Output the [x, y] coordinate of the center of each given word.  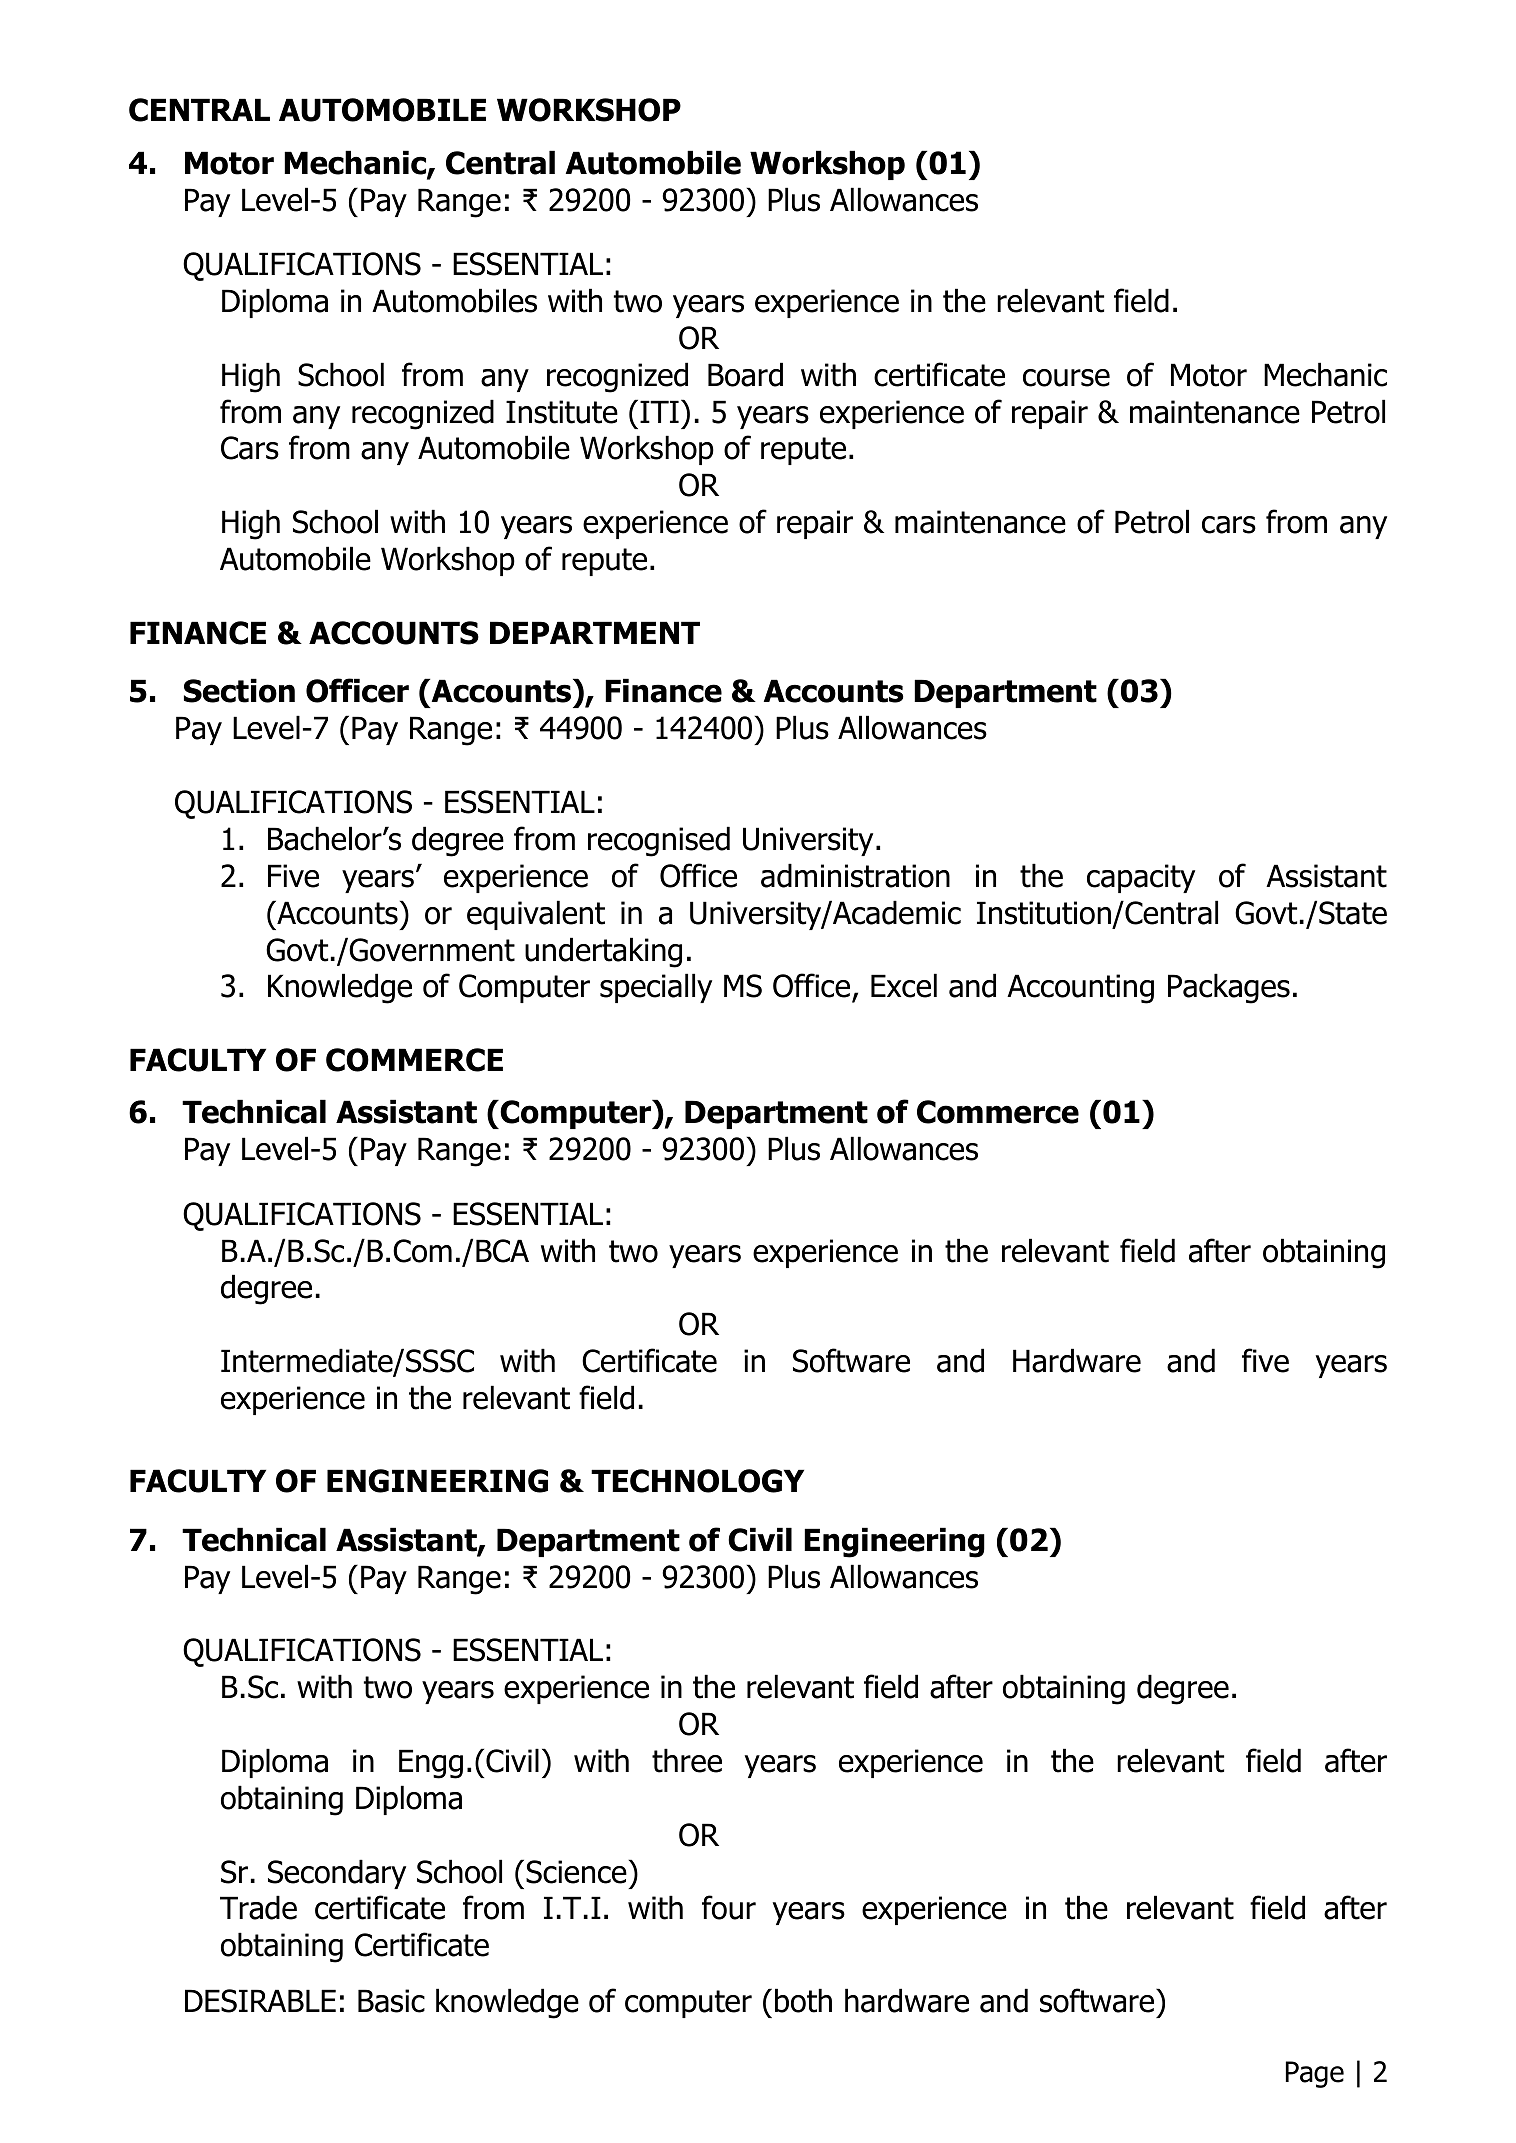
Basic [391, 2001]
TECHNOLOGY [697, 1481]
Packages [1229, 988]
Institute [562, 412]
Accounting [1080, 989]
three [687, 1760]
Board [745, 374]
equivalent [536, 915]
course [1066, 378]
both [803, 2000]
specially [656, 988]
